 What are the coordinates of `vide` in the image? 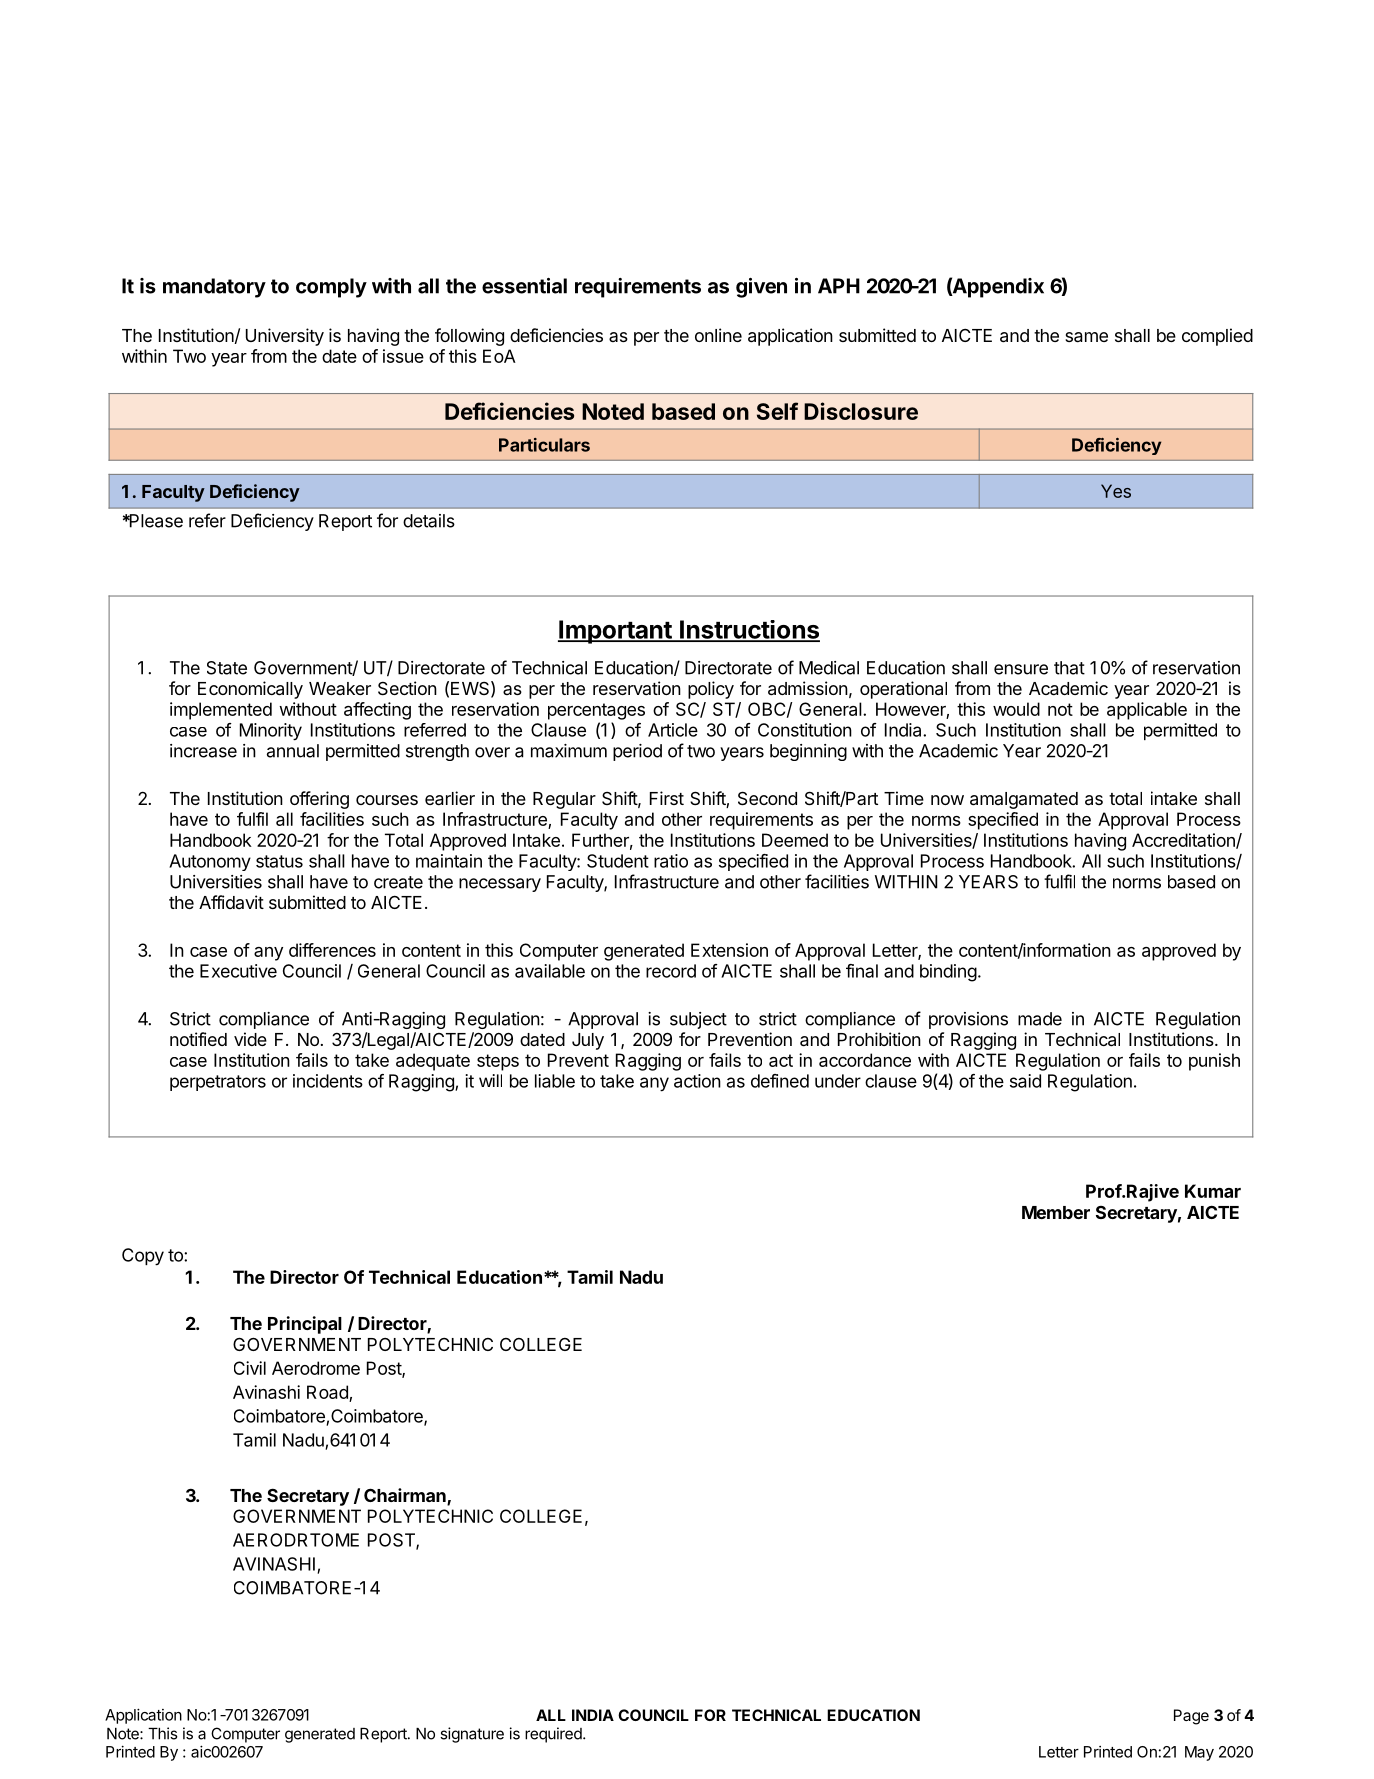 It's located at (250, 1039).
